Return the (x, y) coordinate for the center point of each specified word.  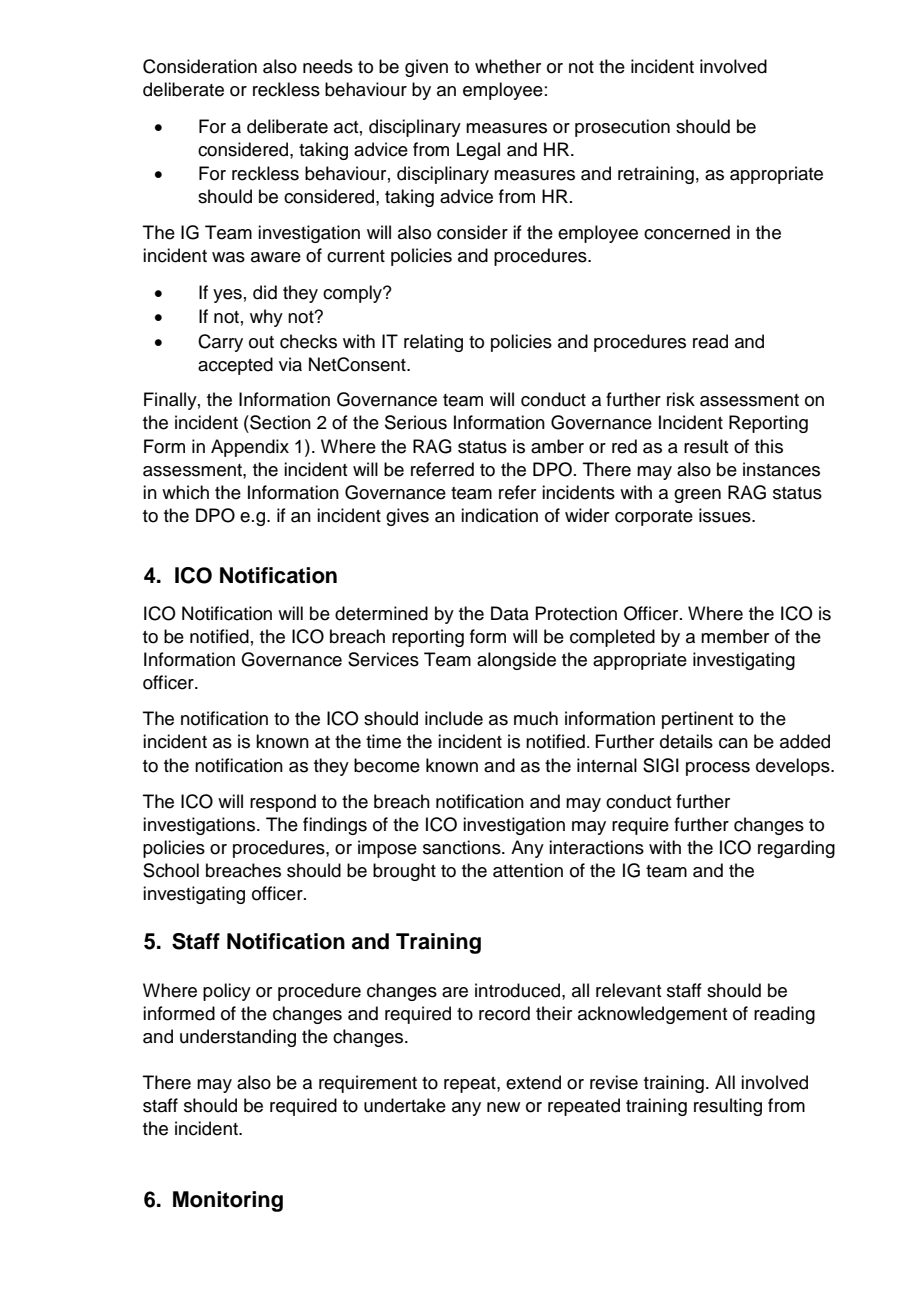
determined (381, 613)
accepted (235, 366)
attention (528, 870)
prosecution (622, 128)
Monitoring (228, 1201)
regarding (796, 849)
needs (328, 66)
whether (508, 66)
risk (681, 399)
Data (510, 613)
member (735, 636)
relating (433, 343)
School (171, 870)
